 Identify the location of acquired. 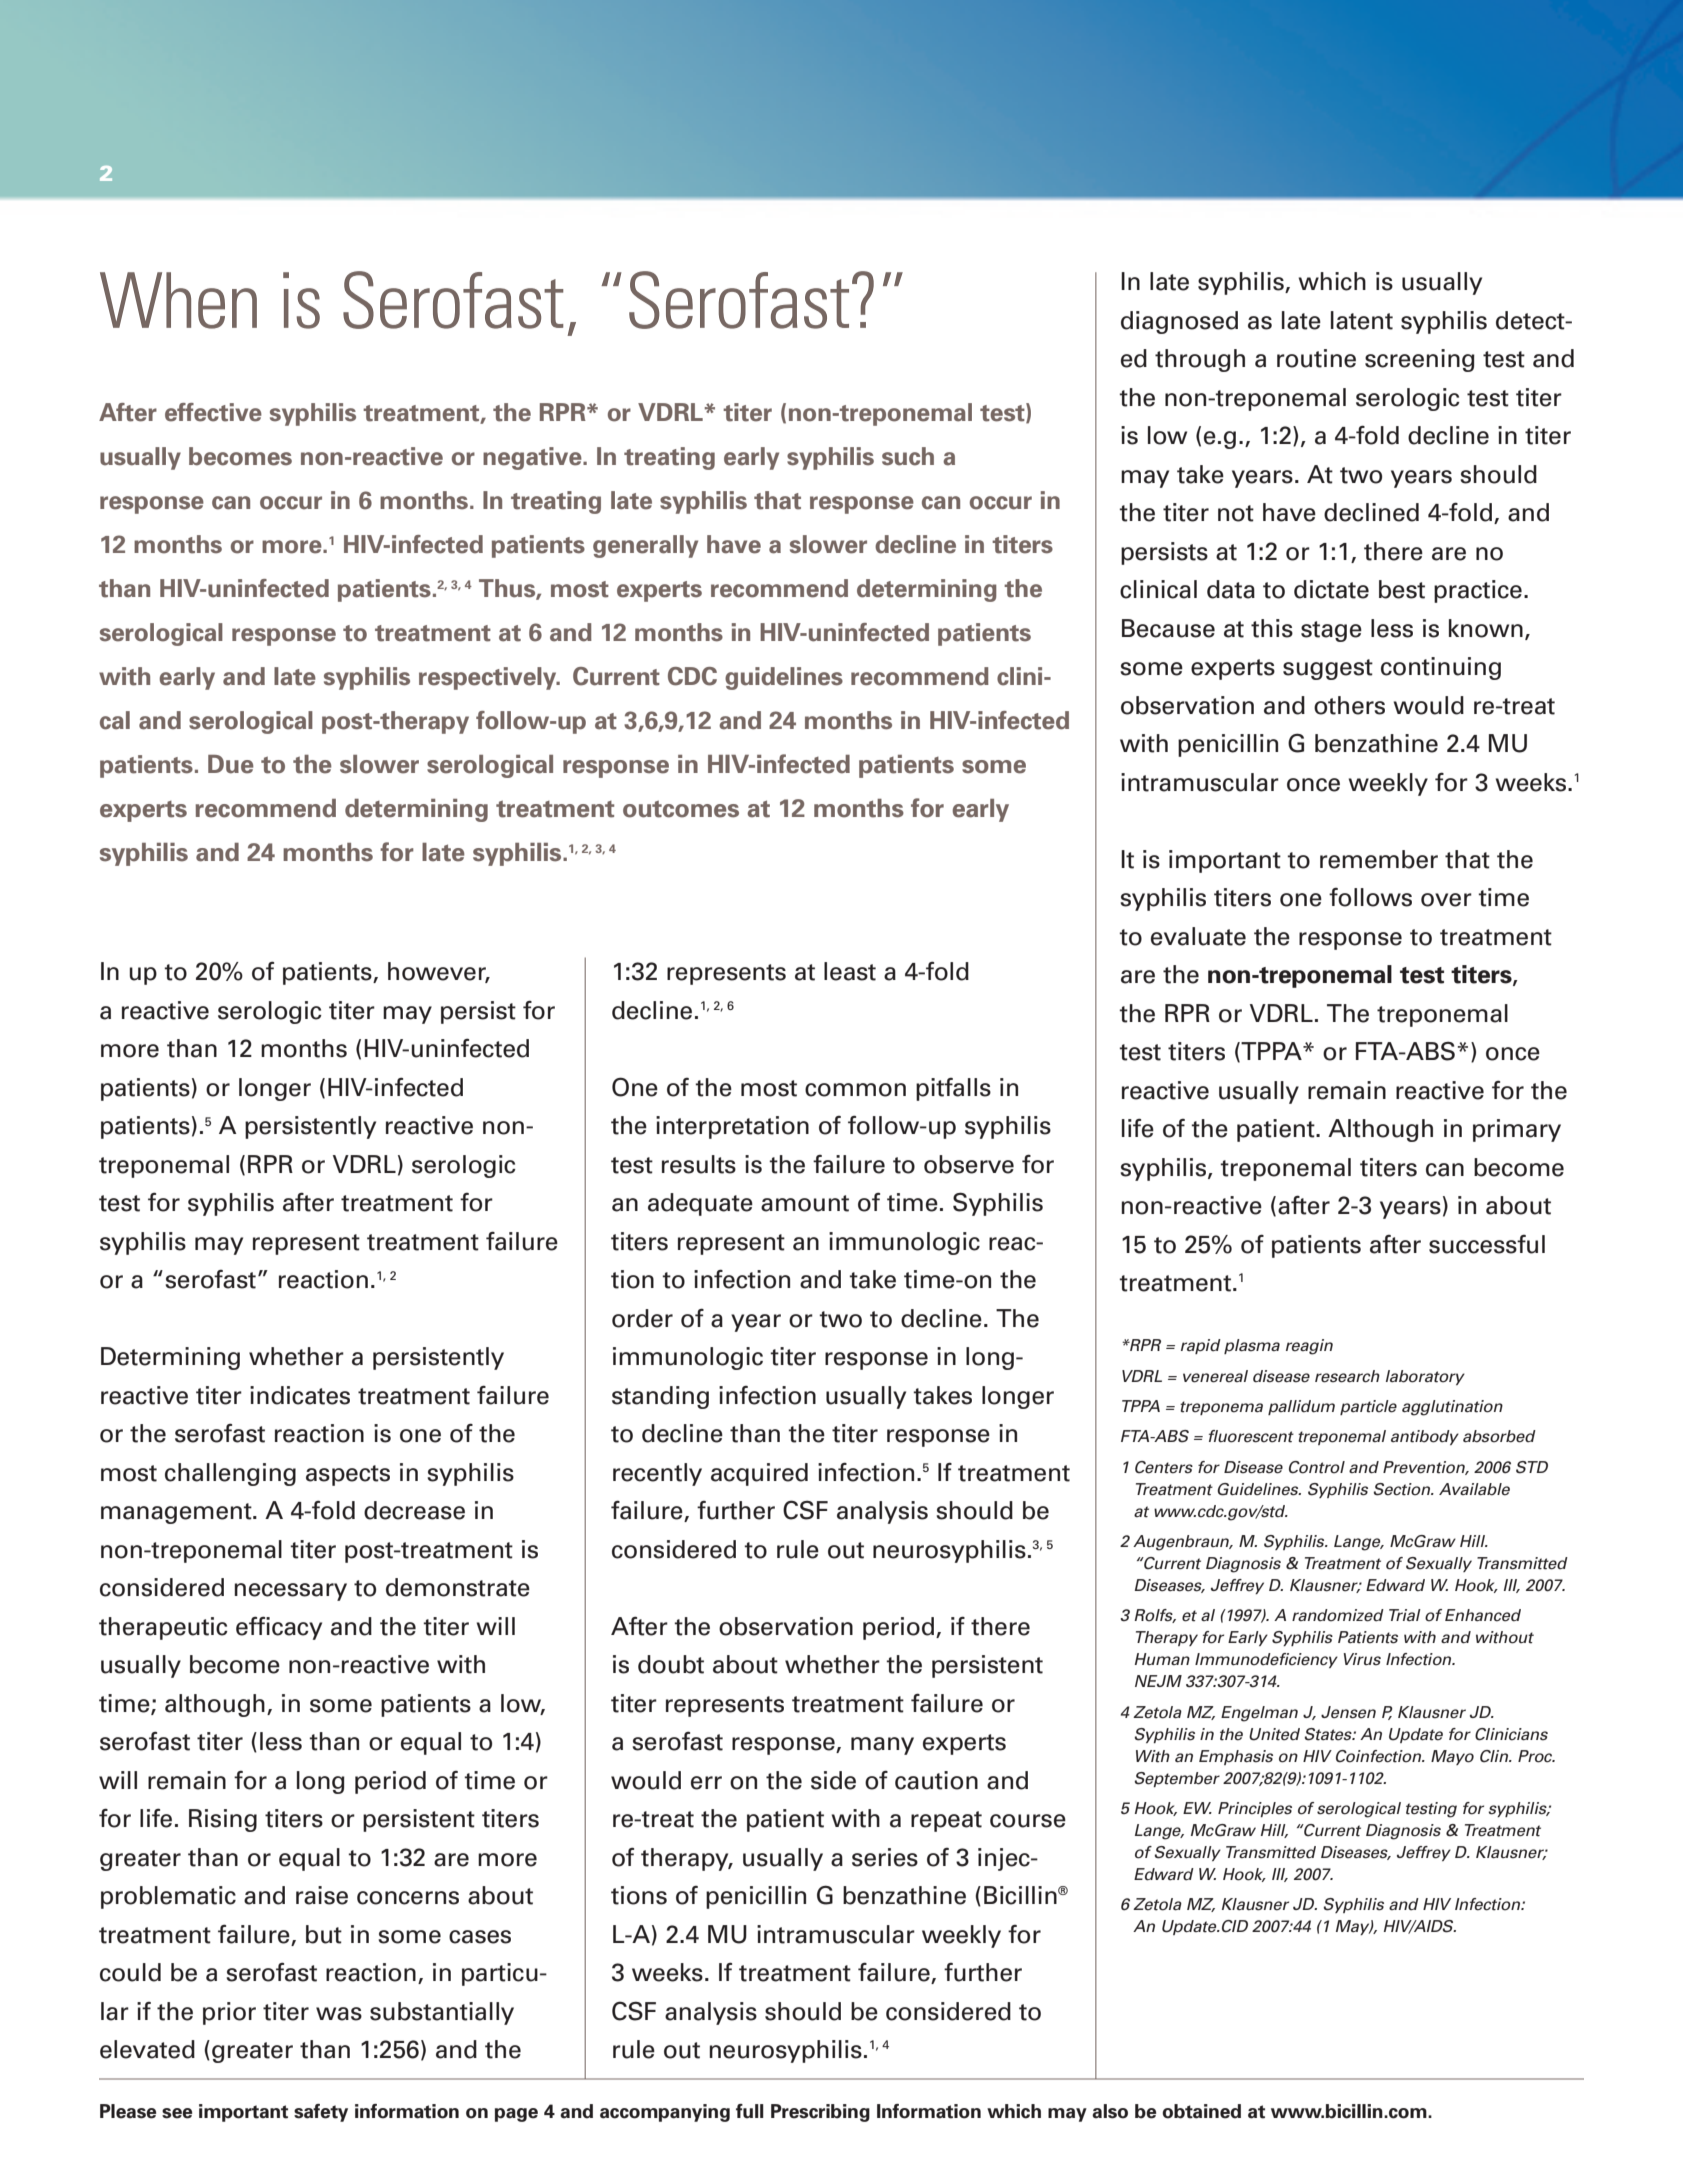
(759, 1474).
